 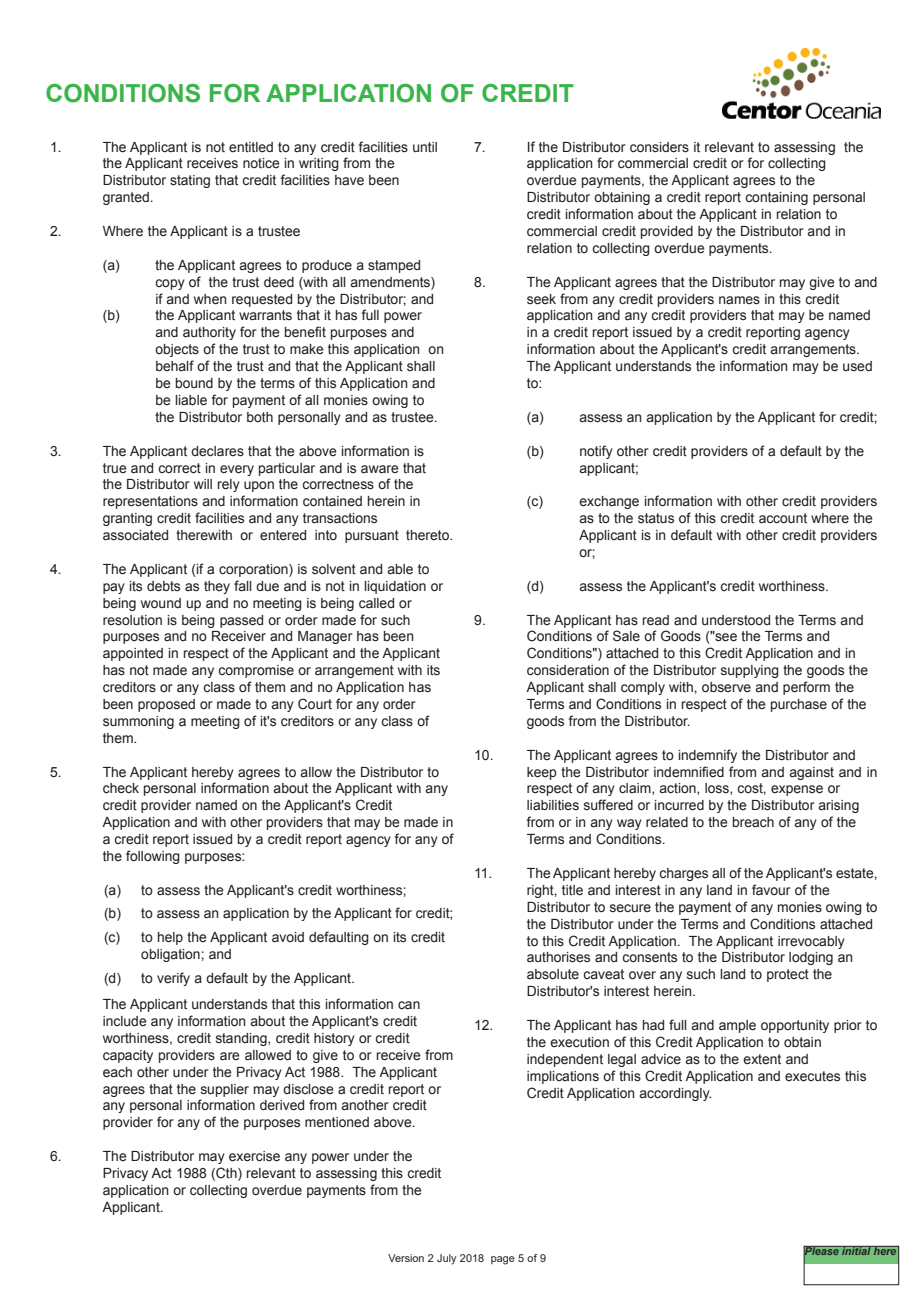 I want to click on obligation, so click(x=171, y=955).
